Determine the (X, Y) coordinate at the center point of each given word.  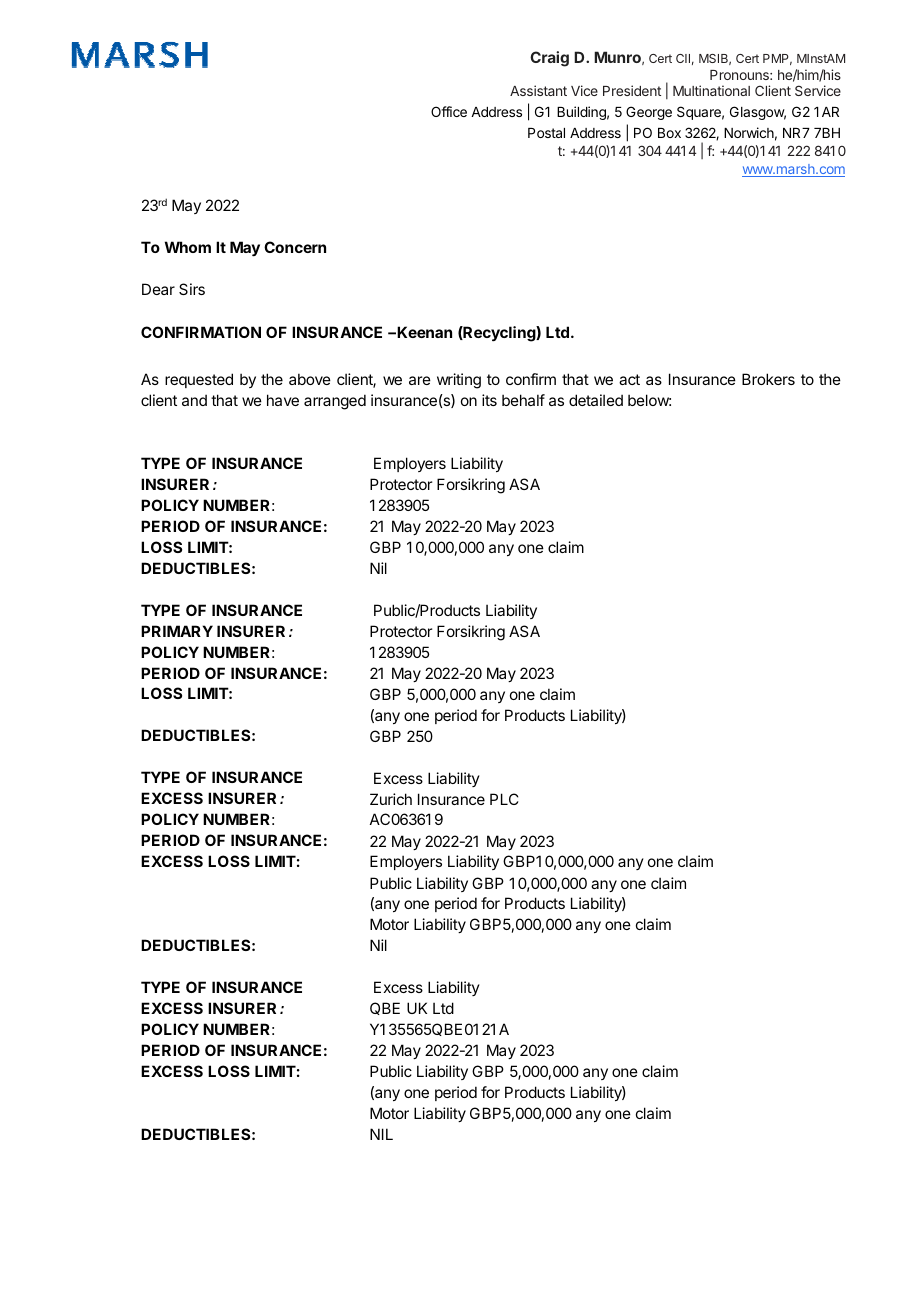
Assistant (538, 90)
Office (449, 111)
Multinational (711, 90)
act (629, 379)
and (194, 400)
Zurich (391, 799)
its (489, 400)
